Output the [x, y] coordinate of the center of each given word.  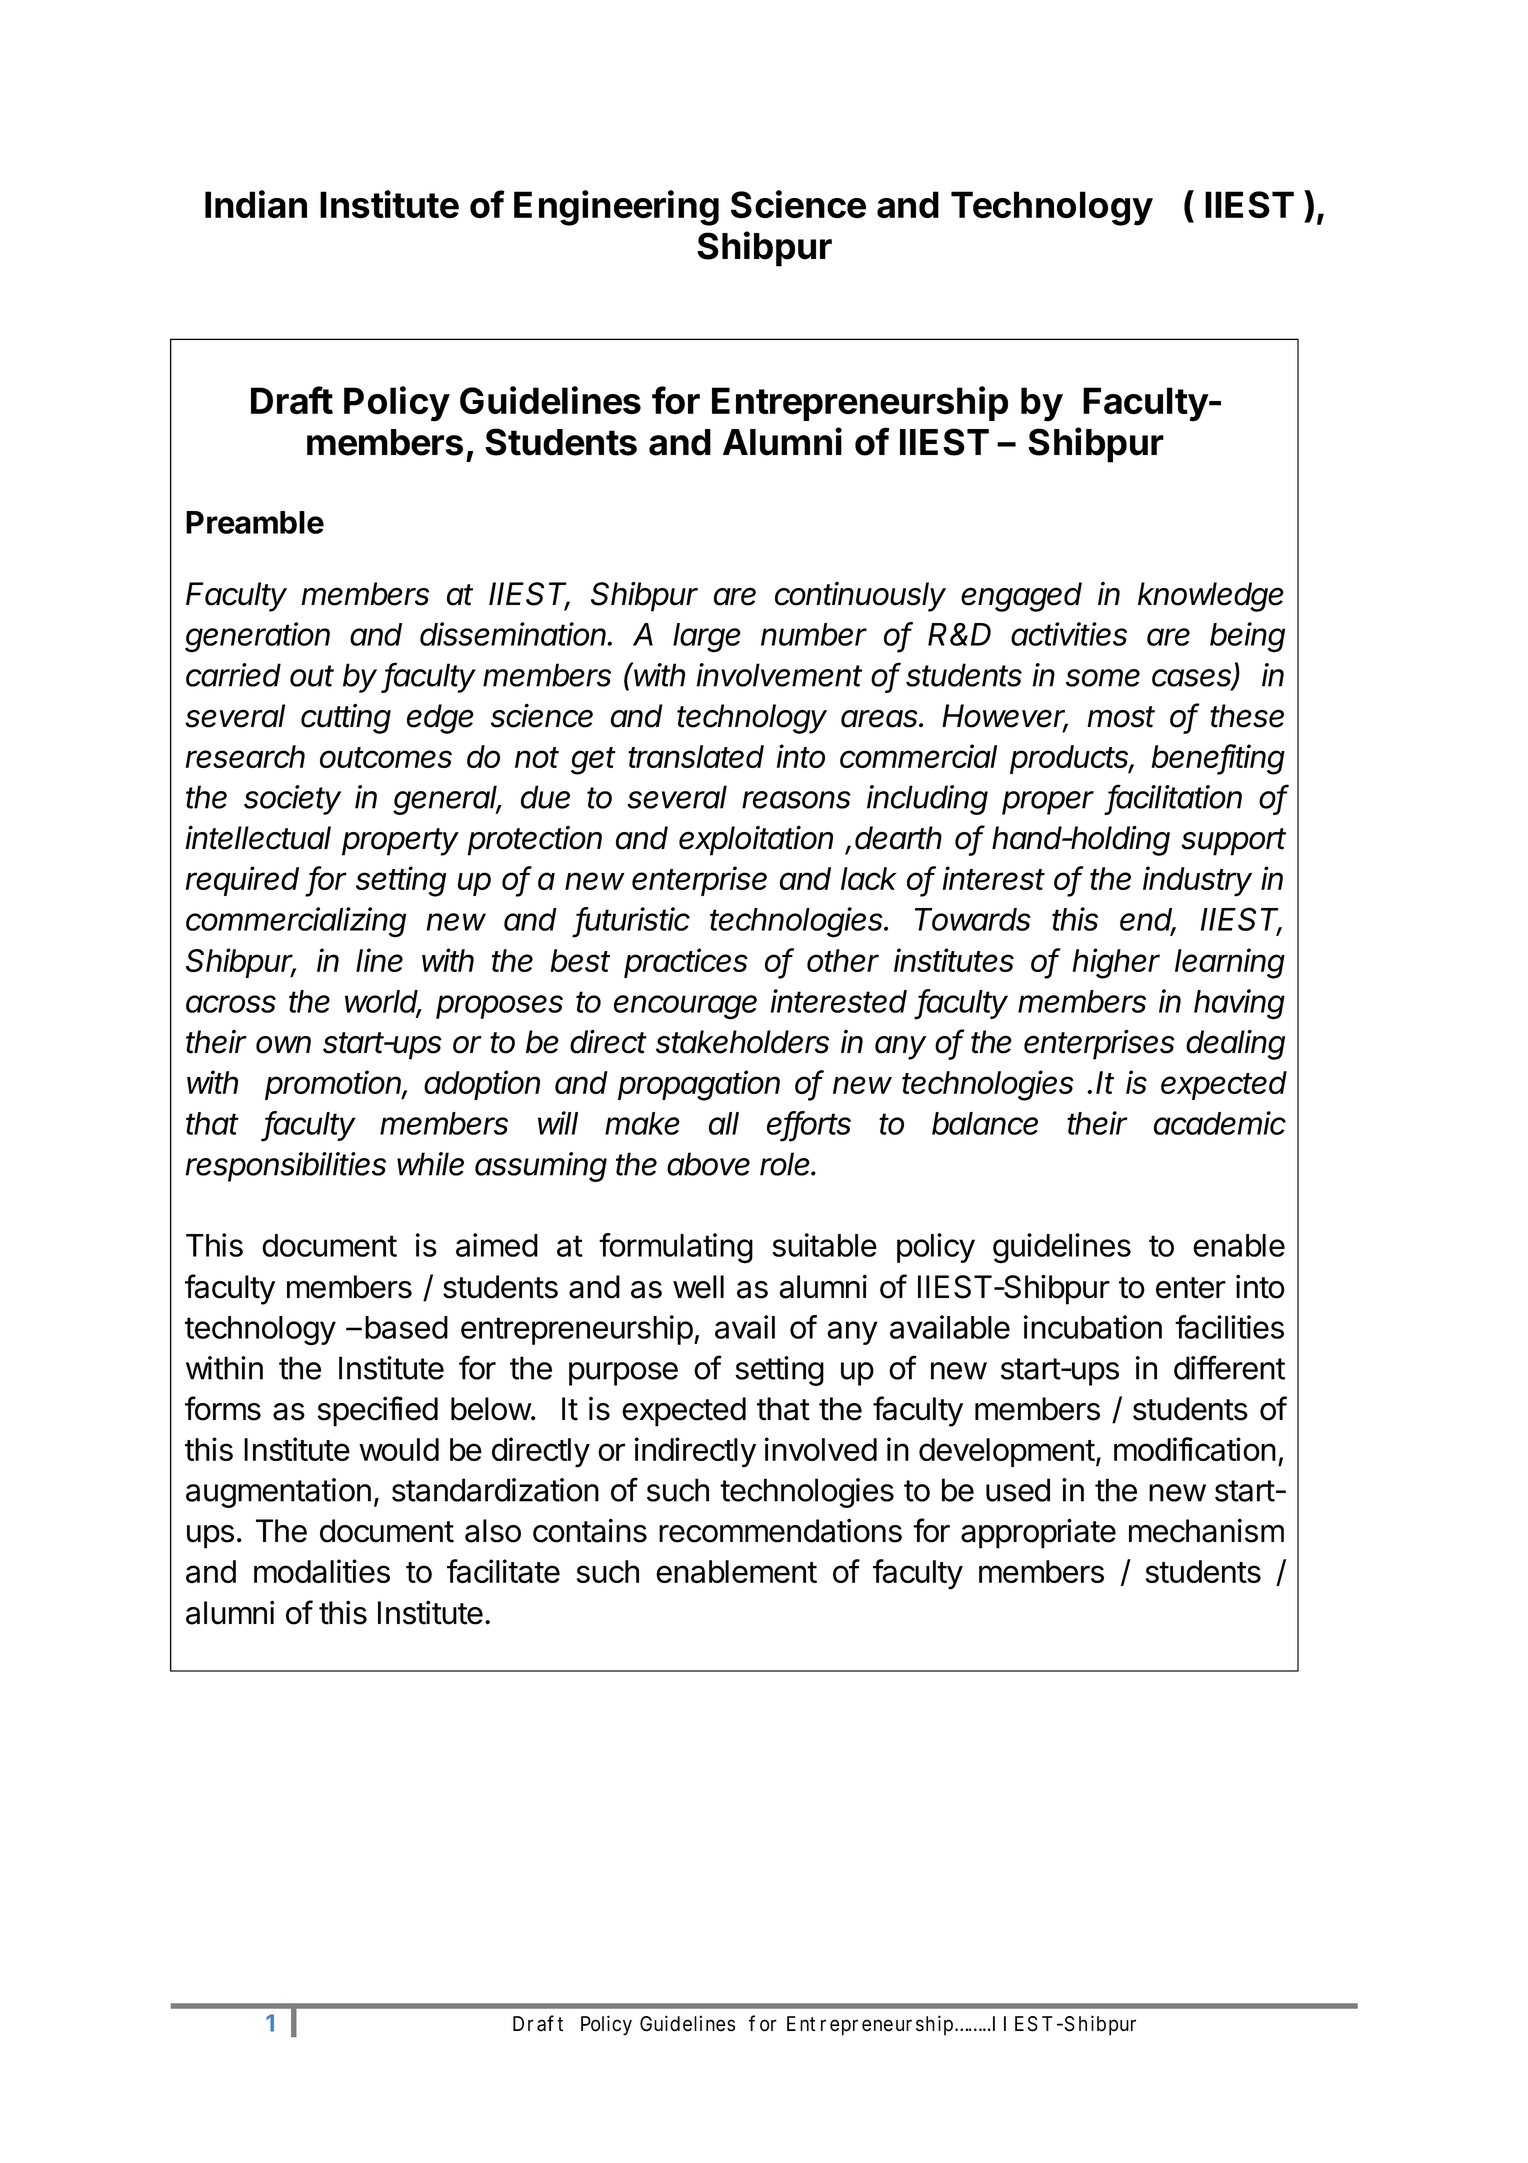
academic [1220, 1123]
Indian [256, 204]
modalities [322, 1571]
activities [1069, 634]
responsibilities [286, 1167]
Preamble [255, 522]
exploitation [756, 841]
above [708, 1164]
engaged [1021, 597]
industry [1197, 881]
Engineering [616, 208]
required [242, 881]
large [707, 638]
